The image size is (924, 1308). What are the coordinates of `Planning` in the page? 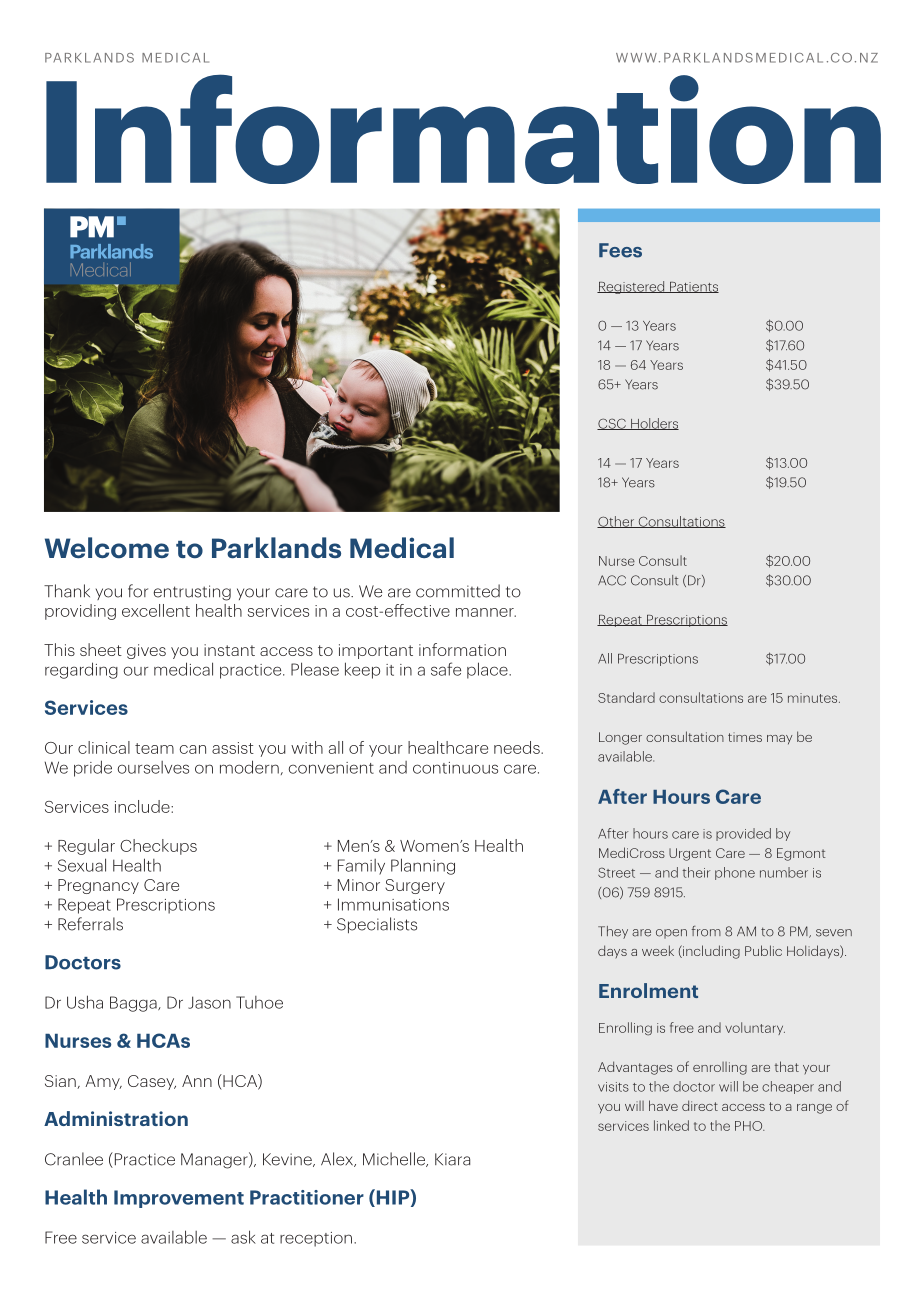 It's located at (423, 866).
